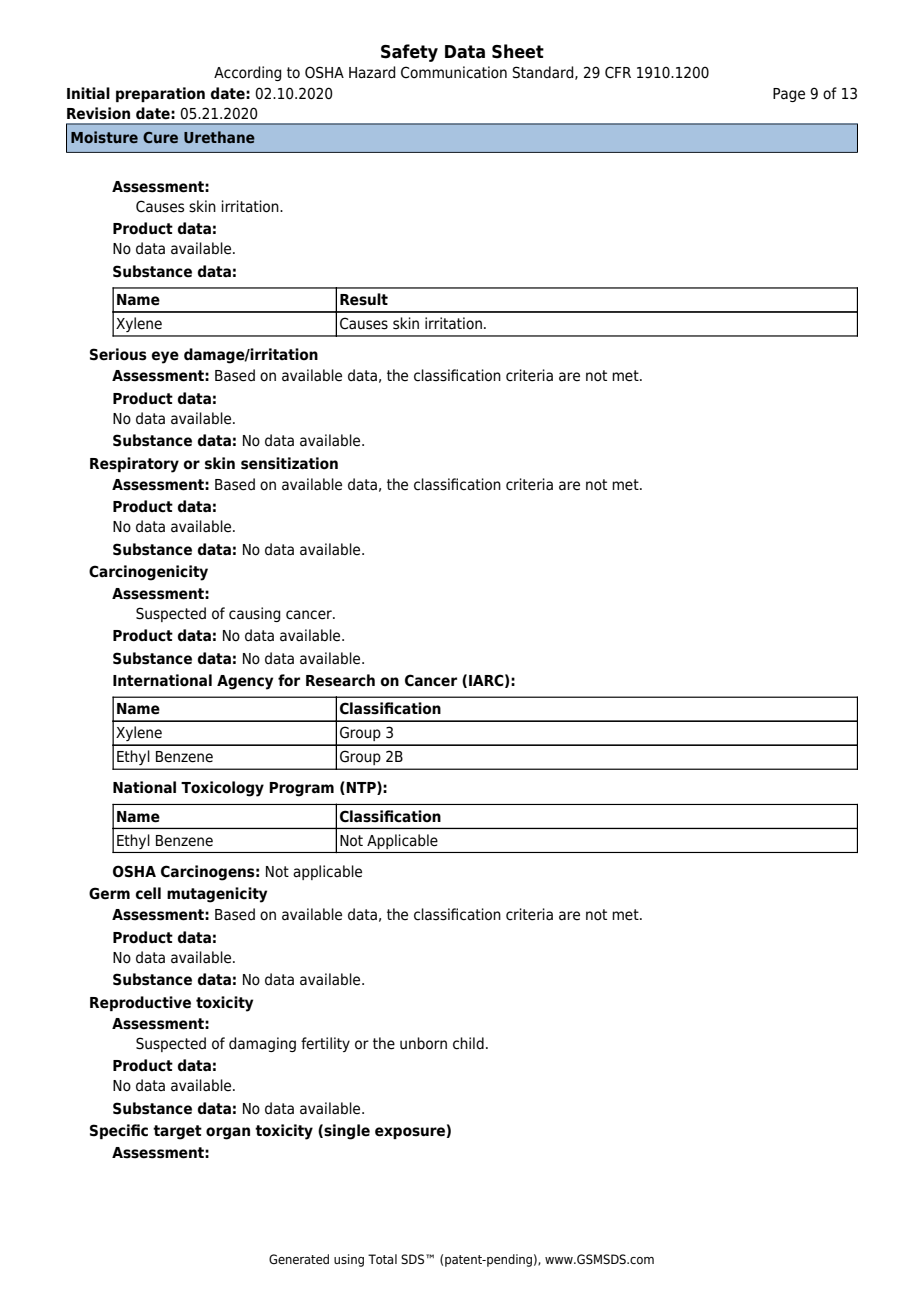 This page has width=924, height=1308. What do you see at coordinates (160, 94) in the page?
I see `preparation` at bounding box center [160, 94].
